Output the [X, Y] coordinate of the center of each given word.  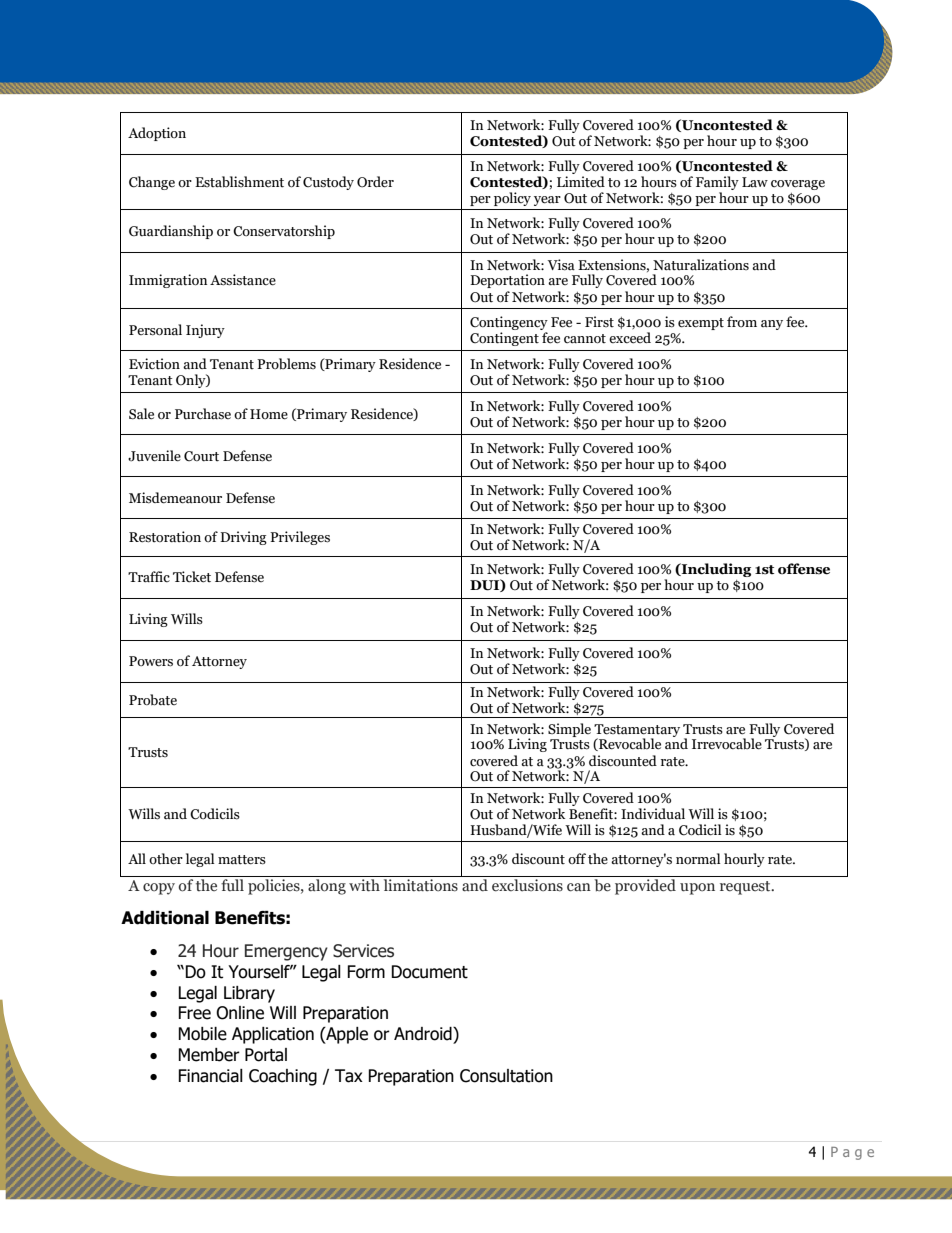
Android [424, 1034]
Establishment [239, 182]
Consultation [506, 1076]
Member [209, 1055]
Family [717, 184]
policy [512, 199]
